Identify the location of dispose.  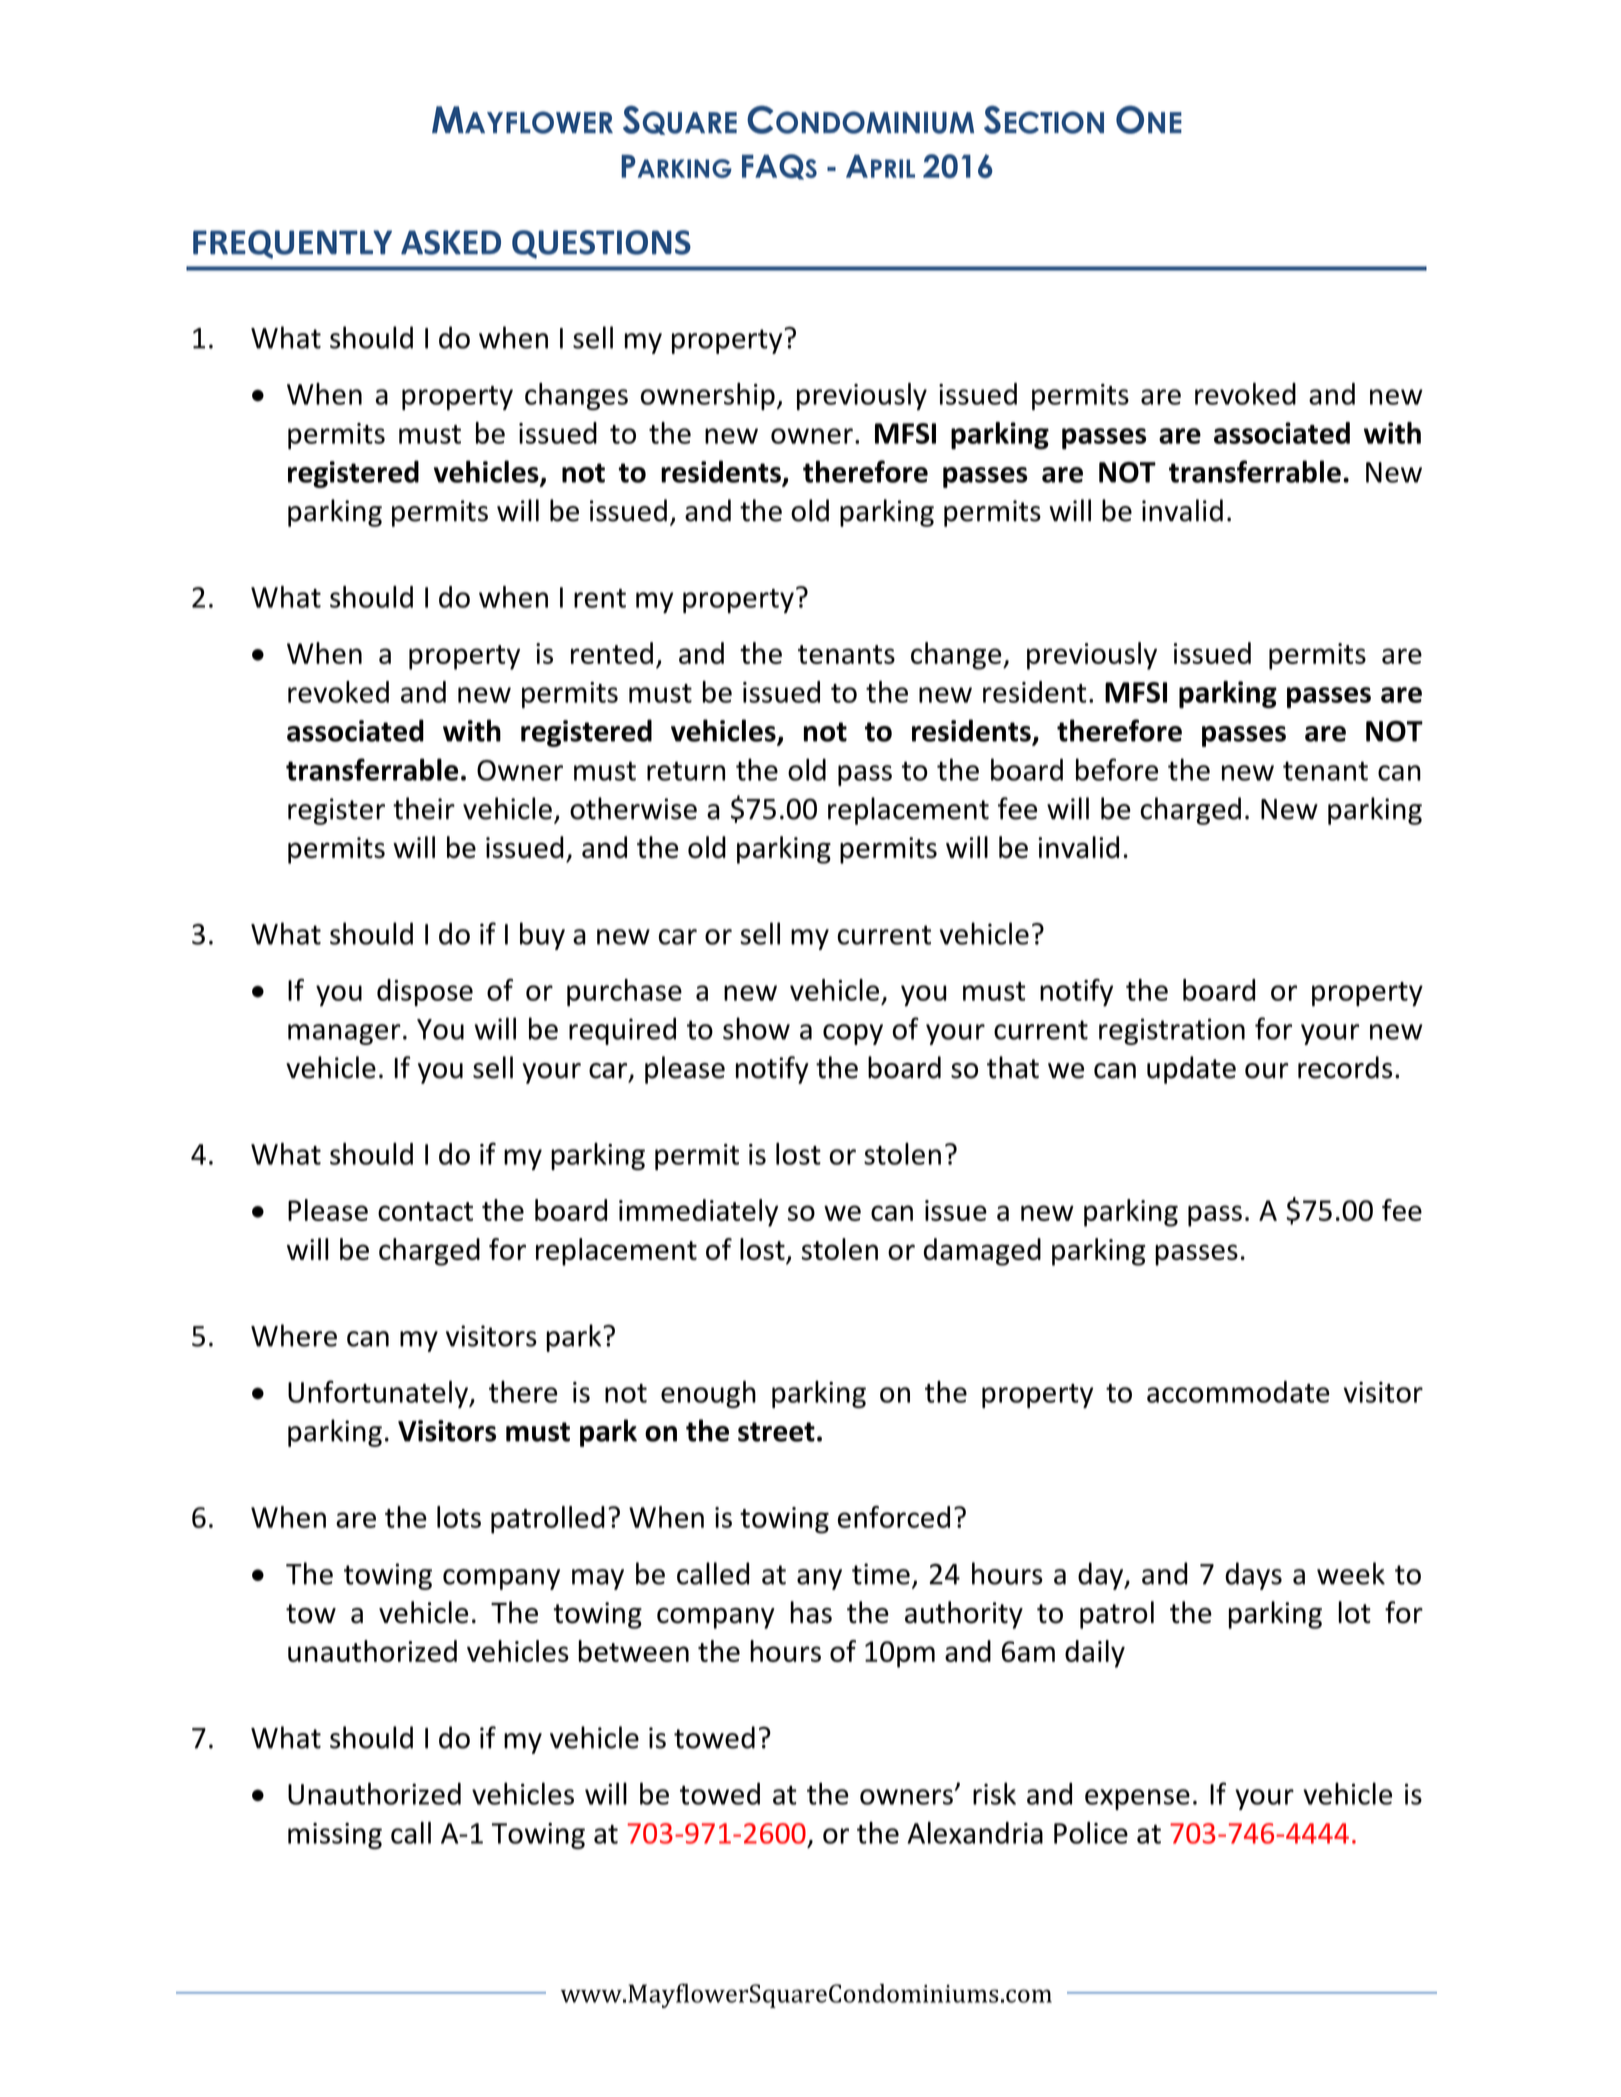
(425, 993).
